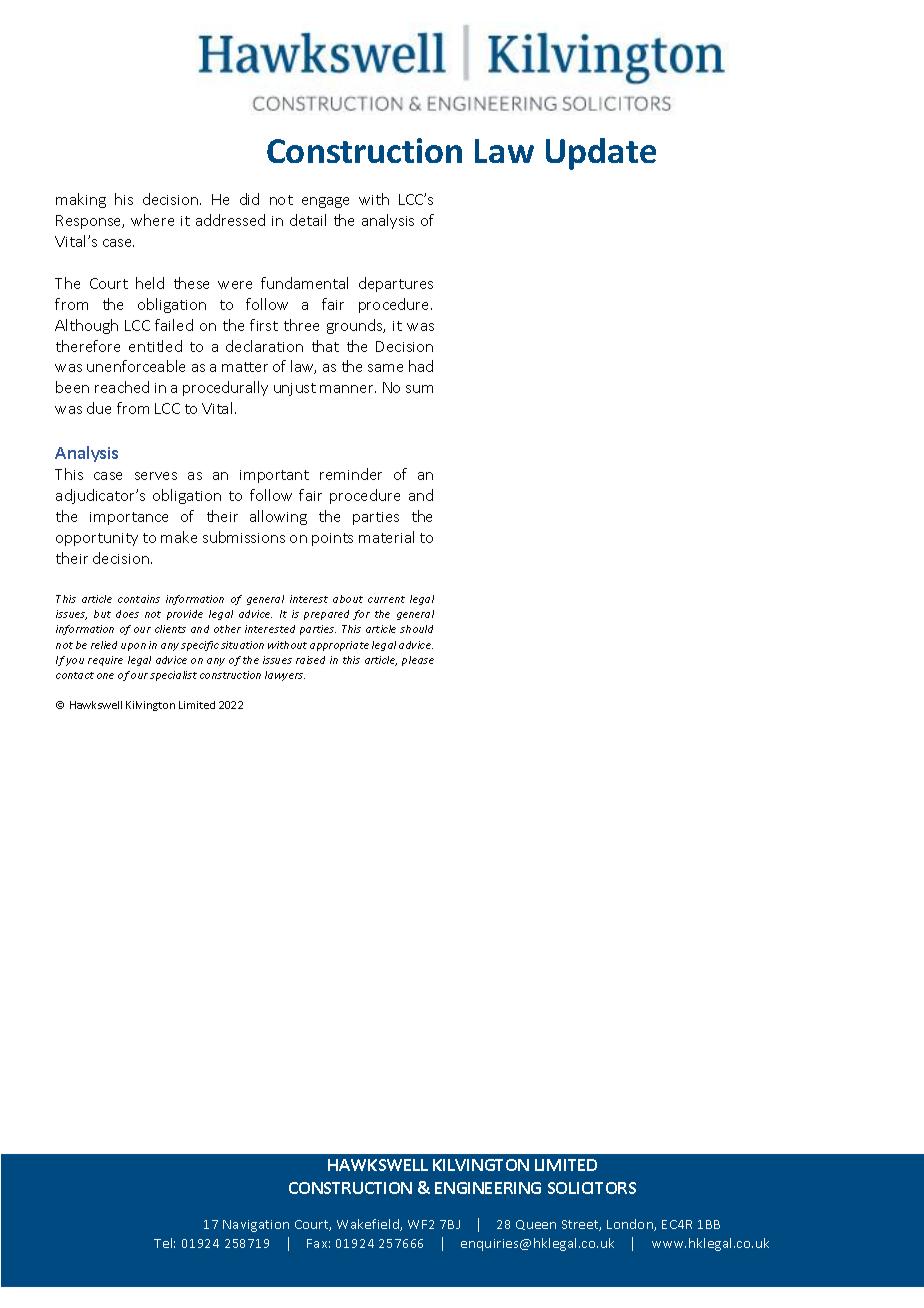  I want to click on please, so click(418, 661).
